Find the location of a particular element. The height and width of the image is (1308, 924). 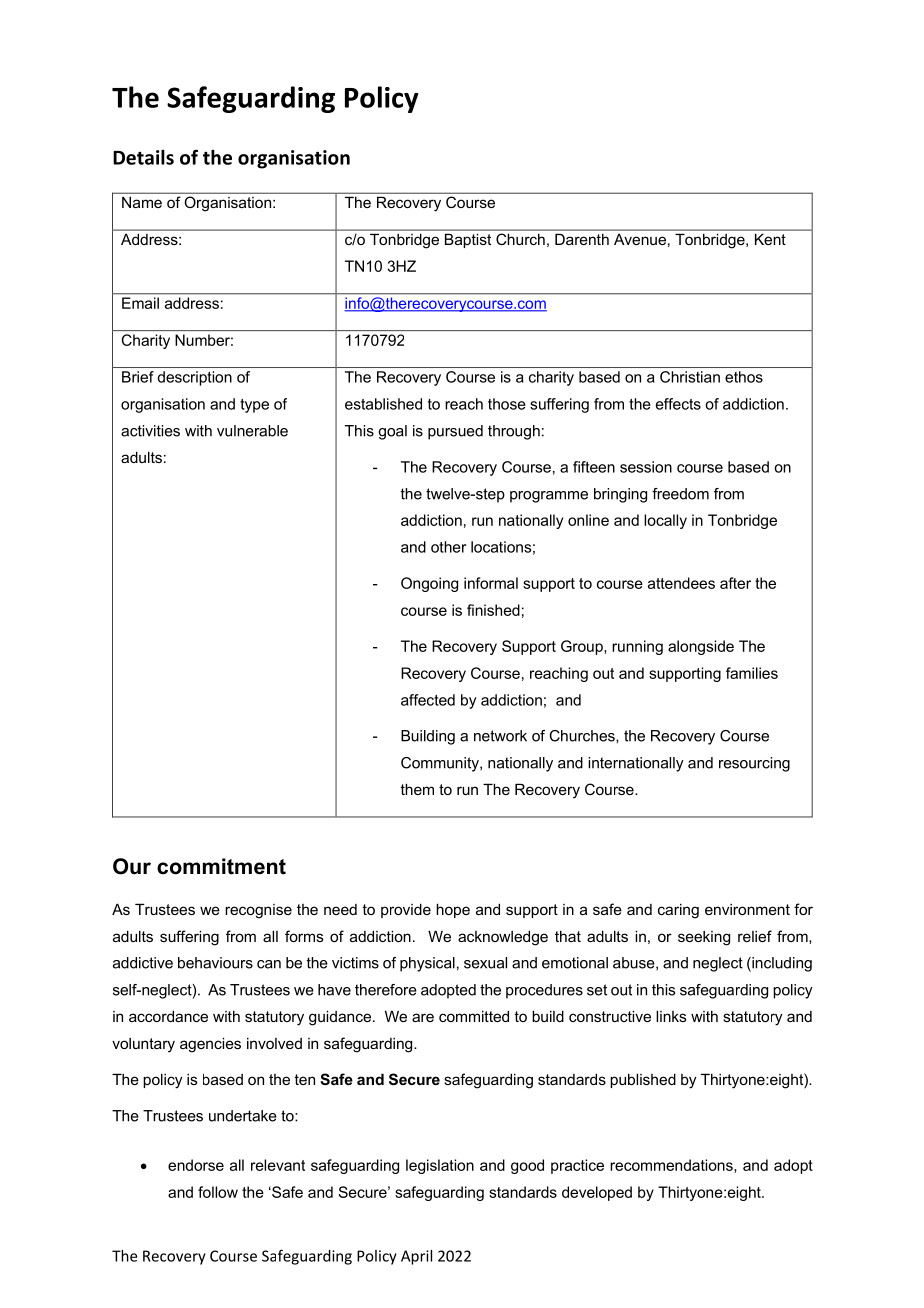

affected is located at coordinates (428, 700).
